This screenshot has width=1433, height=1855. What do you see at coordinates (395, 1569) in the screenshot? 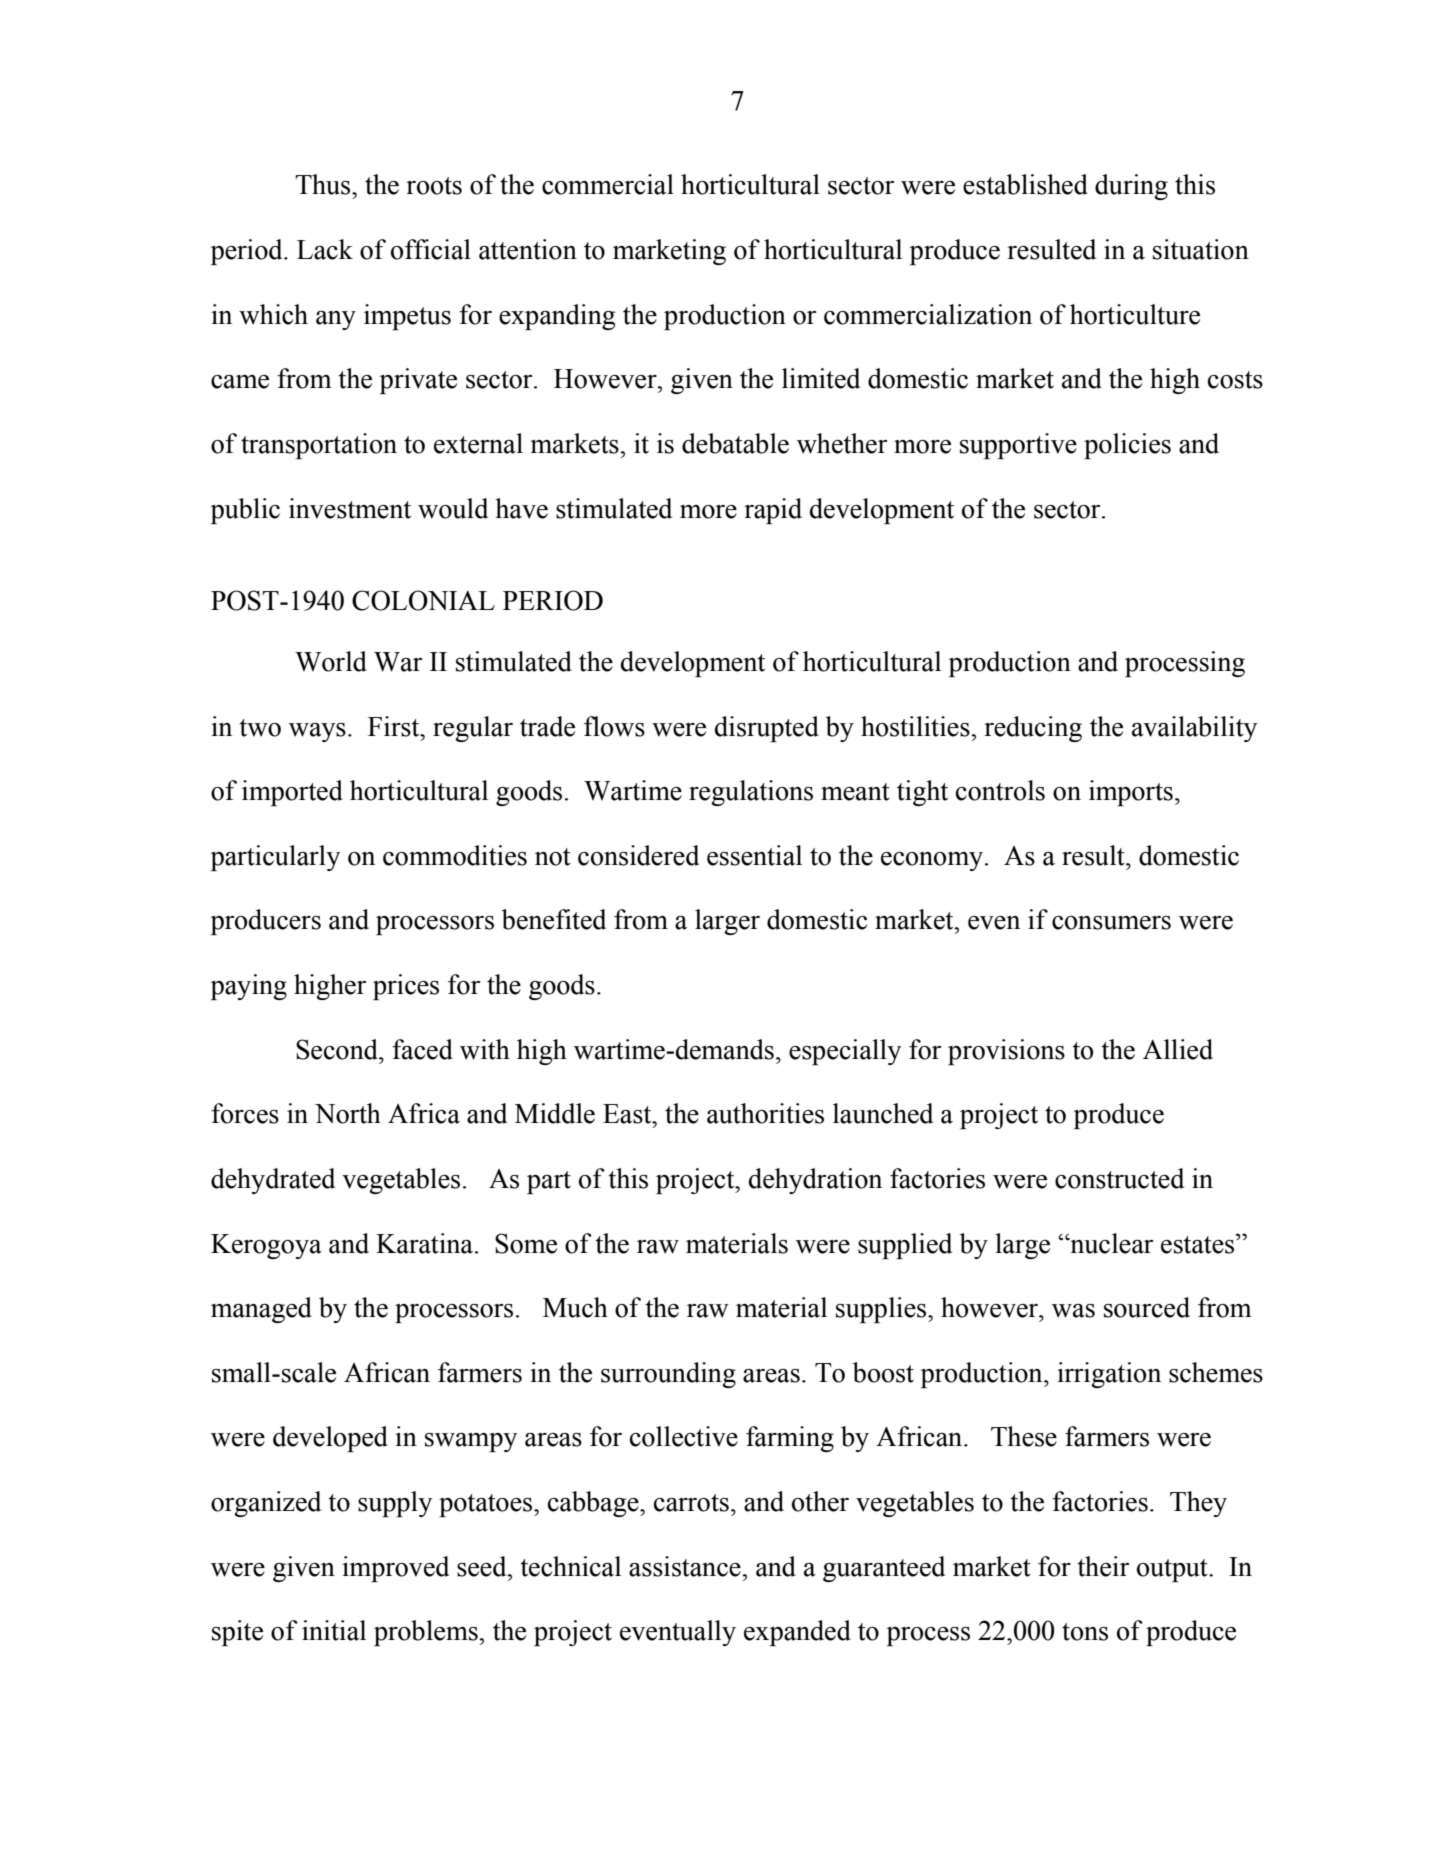
I see `improved` at bounding box center [395, 1569].
